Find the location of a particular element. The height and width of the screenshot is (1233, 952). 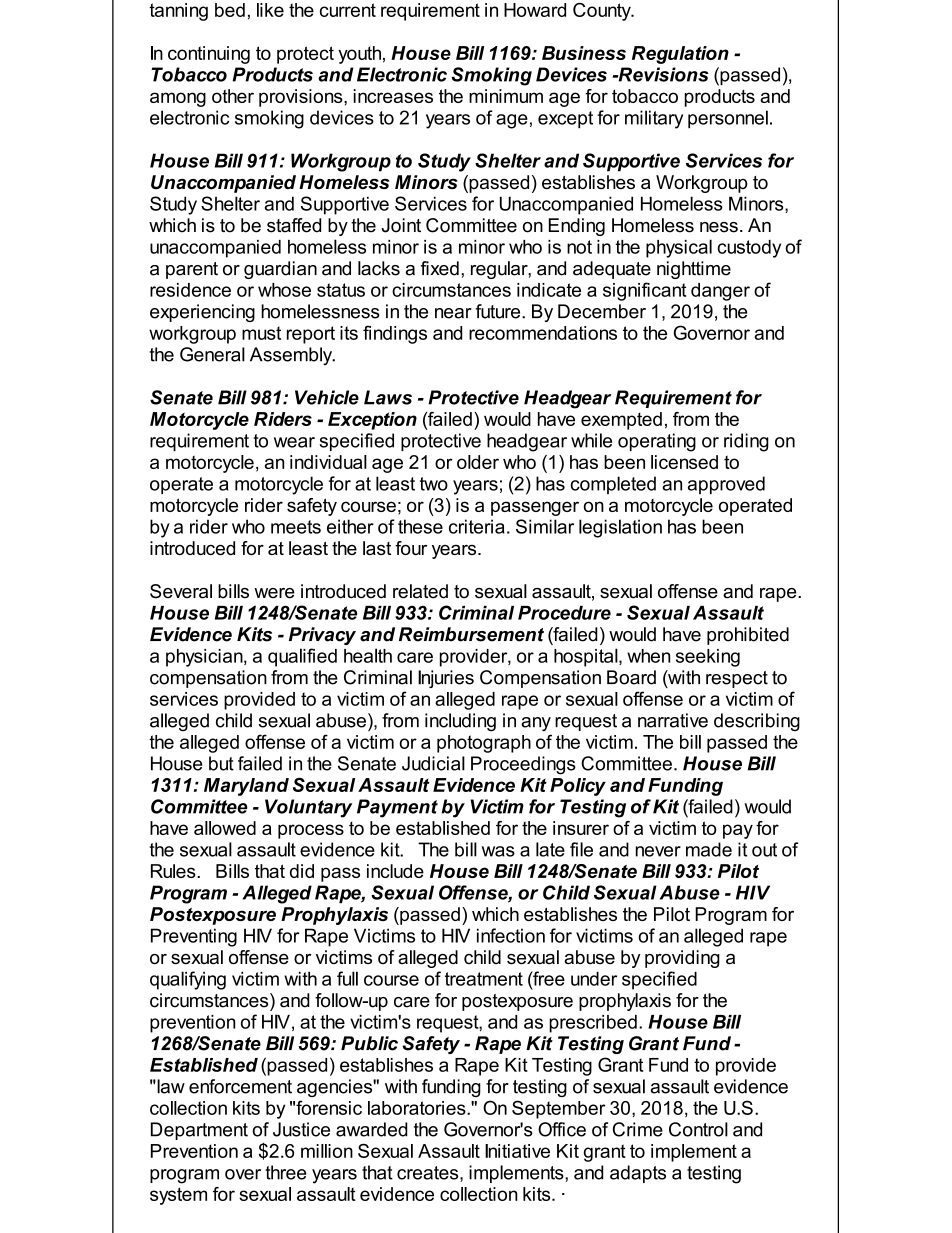

made is located at coordinates (709, 849).
